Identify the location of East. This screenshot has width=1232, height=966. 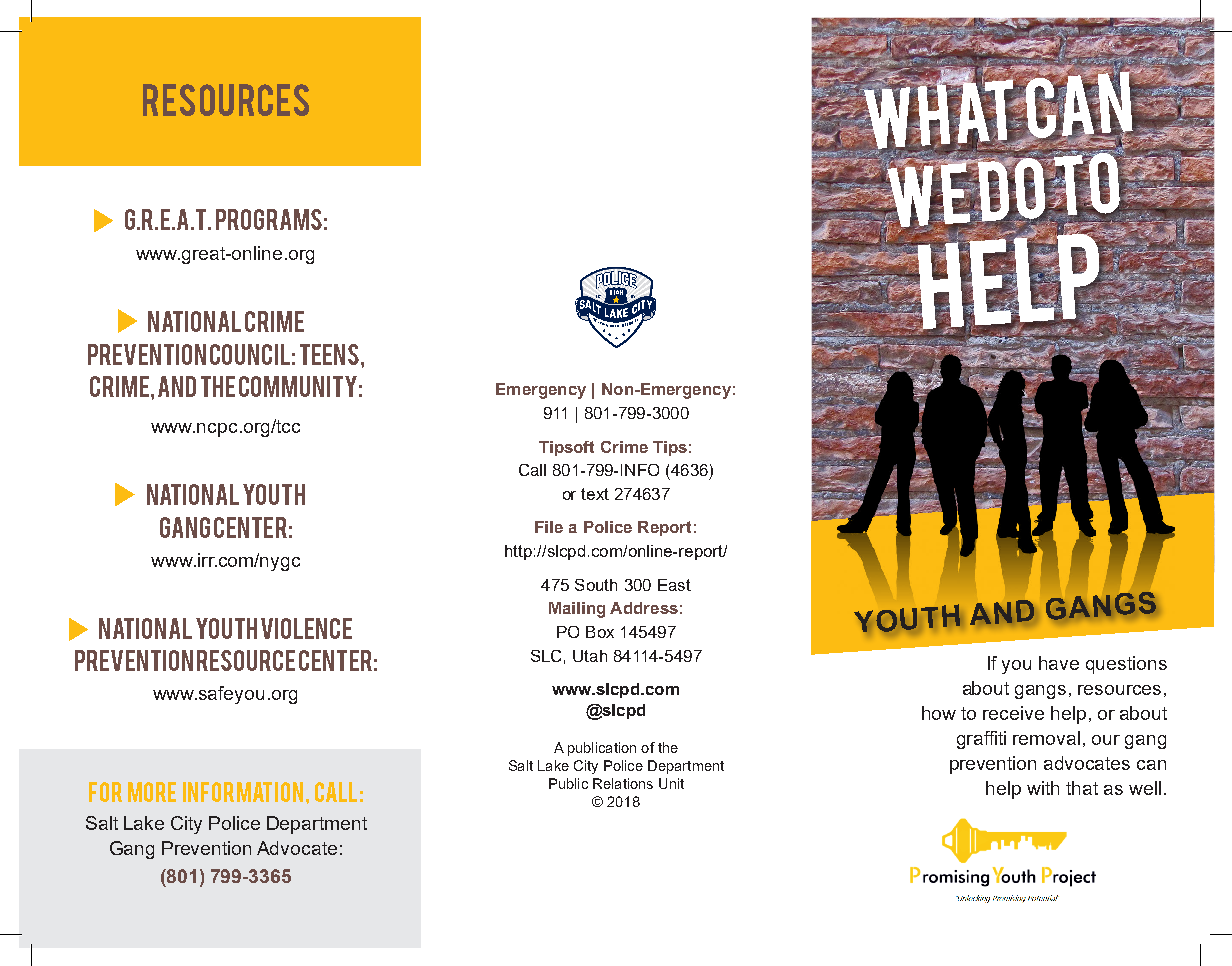
(674, 585).
